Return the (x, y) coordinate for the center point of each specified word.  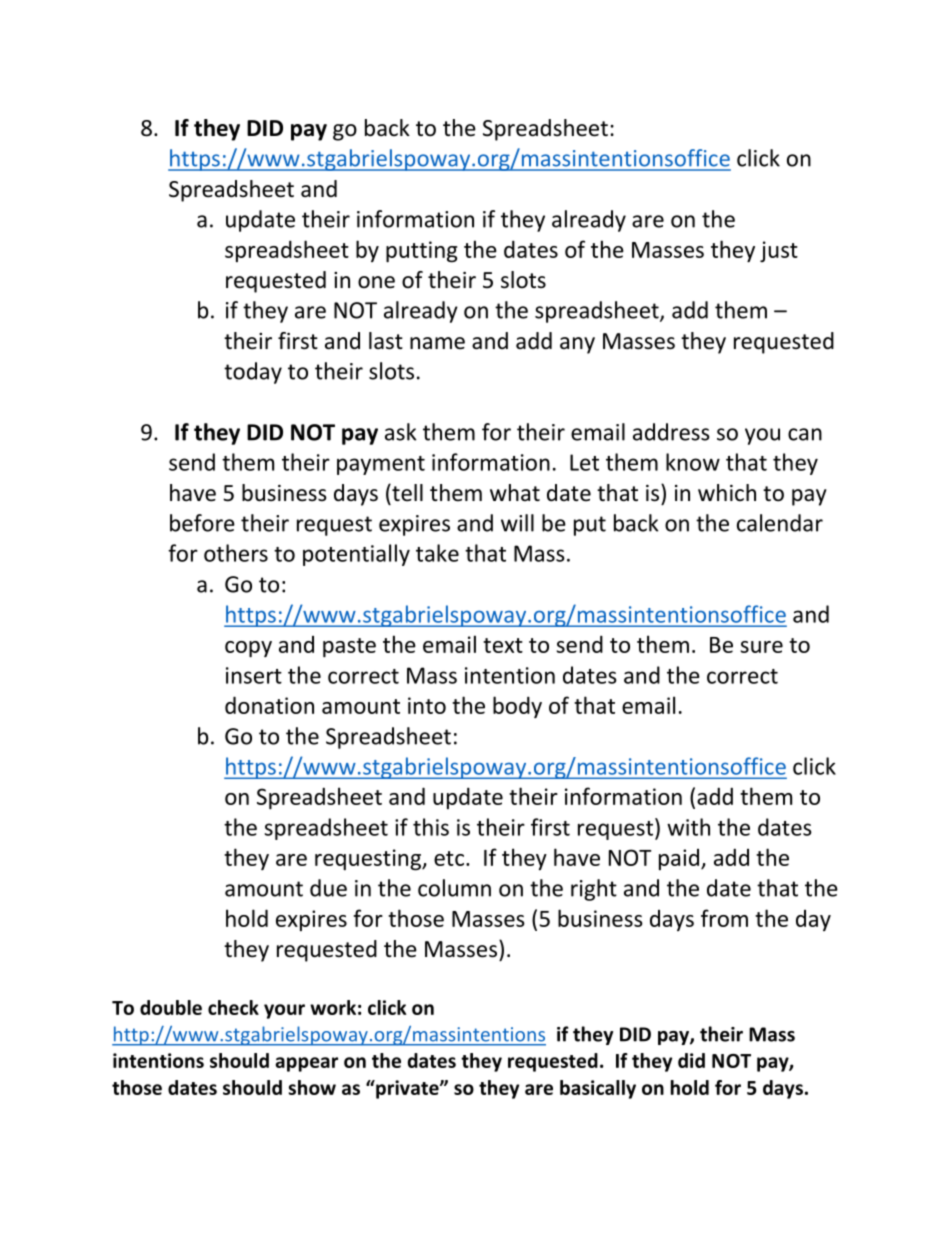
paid (679, 859)
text (503, 645)
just (779, 251)
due (328, 888)
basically (598, 1089)
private (407, 1089)
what (515, 492)
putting (421, 252)
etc (449, 858)
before (202, 523)
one (376, 282)
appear (306, 1064)
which (727, 493)
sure (761, 647)
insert (254, 675)
